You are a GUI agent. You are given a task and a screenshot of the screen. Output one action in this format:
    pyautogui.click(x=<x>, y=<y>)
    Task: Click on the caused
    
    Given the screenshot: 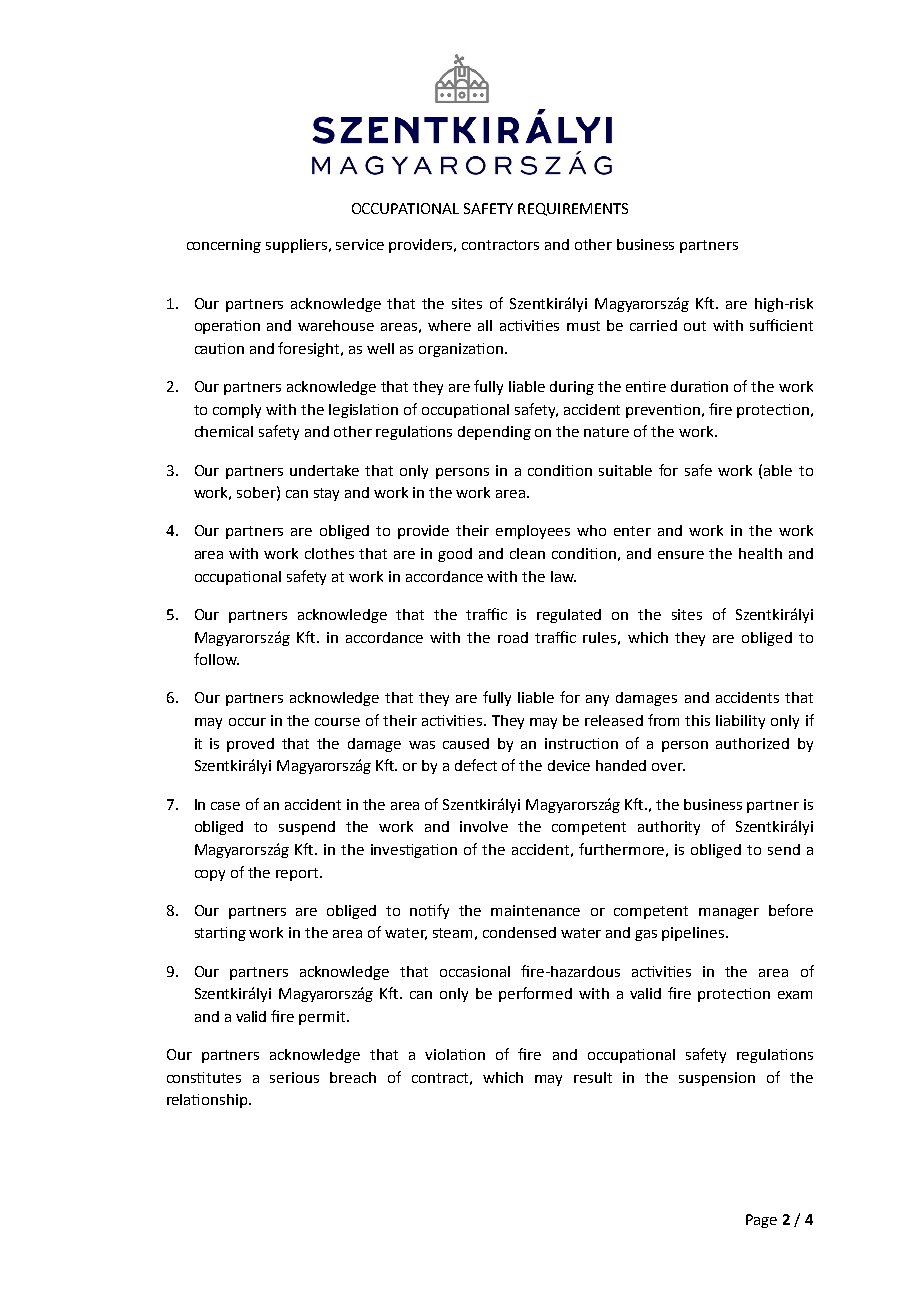 What is the action you would take?
    pyautogui.click(x=466, y=743)
